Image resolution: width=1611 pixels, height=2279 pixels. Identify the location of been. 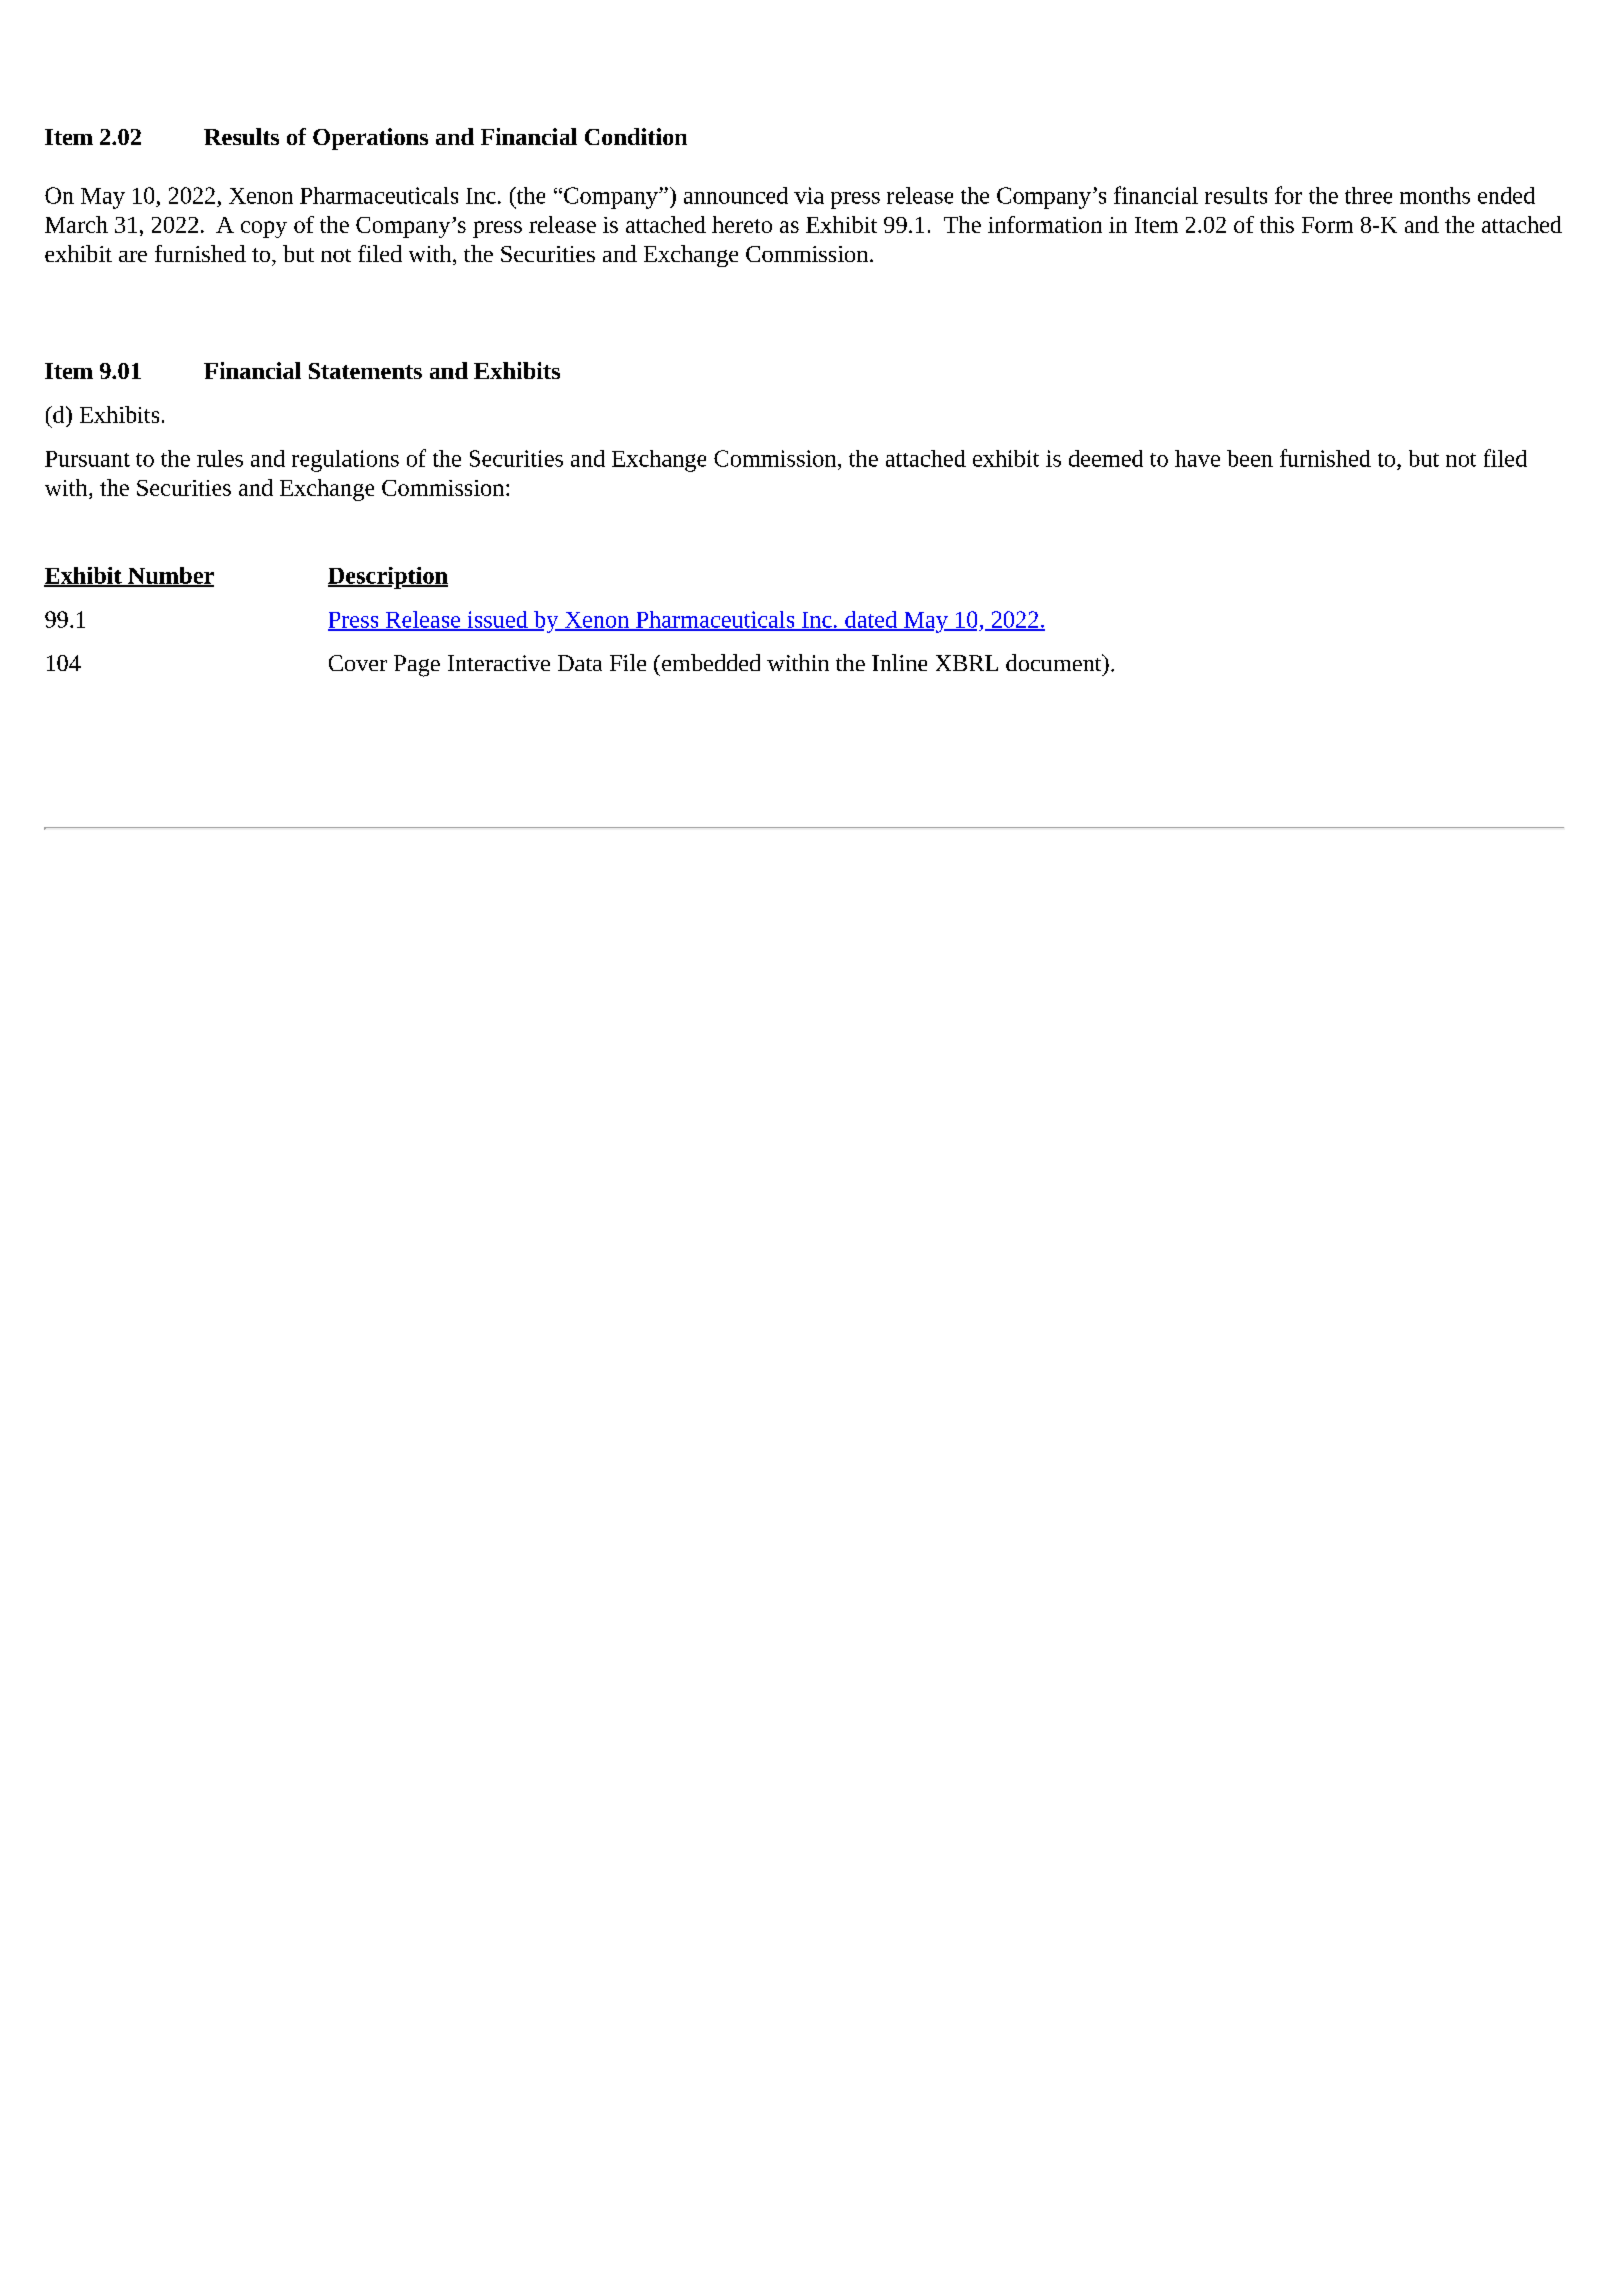
(1250, 458).
